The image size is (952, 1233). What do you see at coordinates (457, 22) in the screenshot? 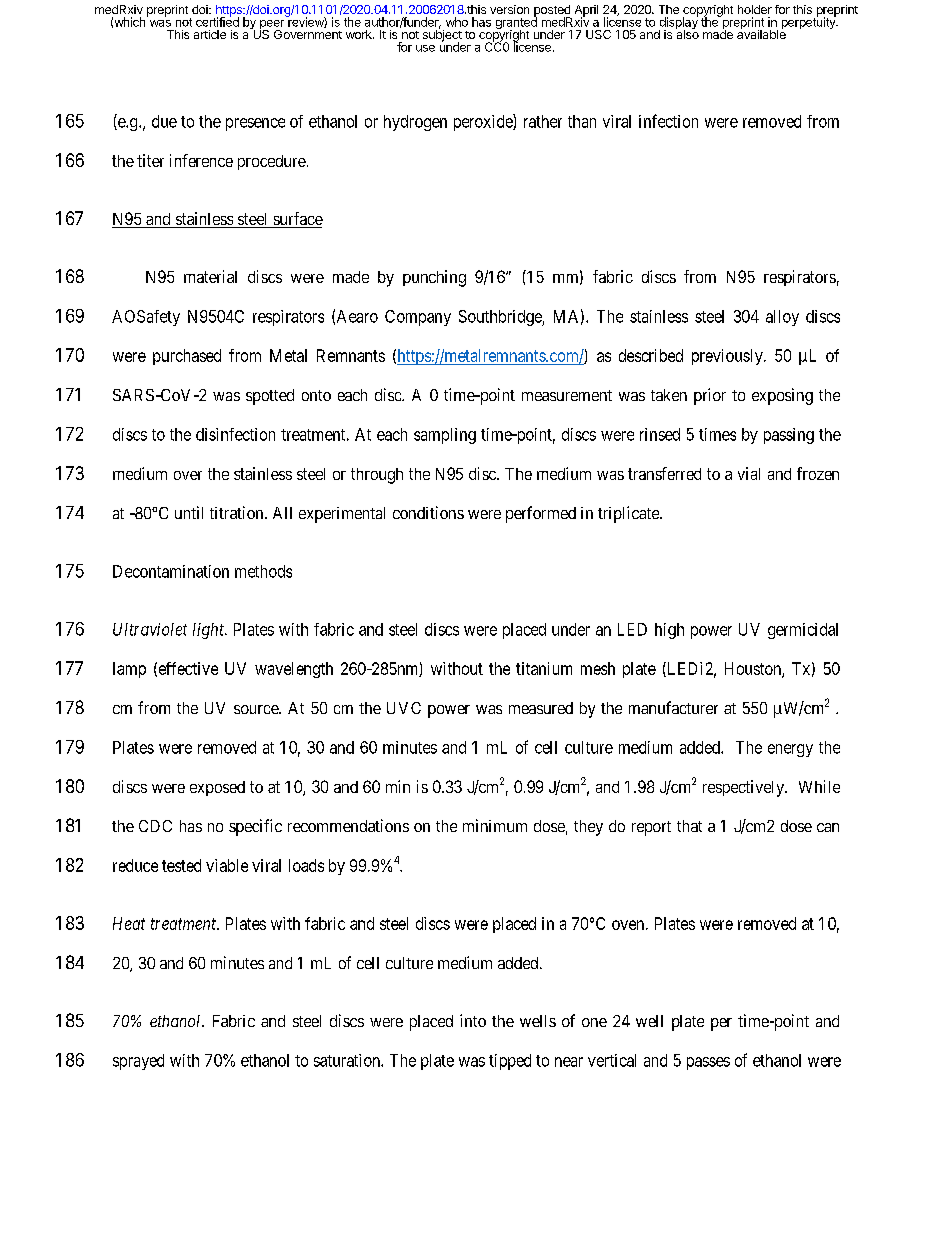
I see `who` at bounding box center [457, 22].
